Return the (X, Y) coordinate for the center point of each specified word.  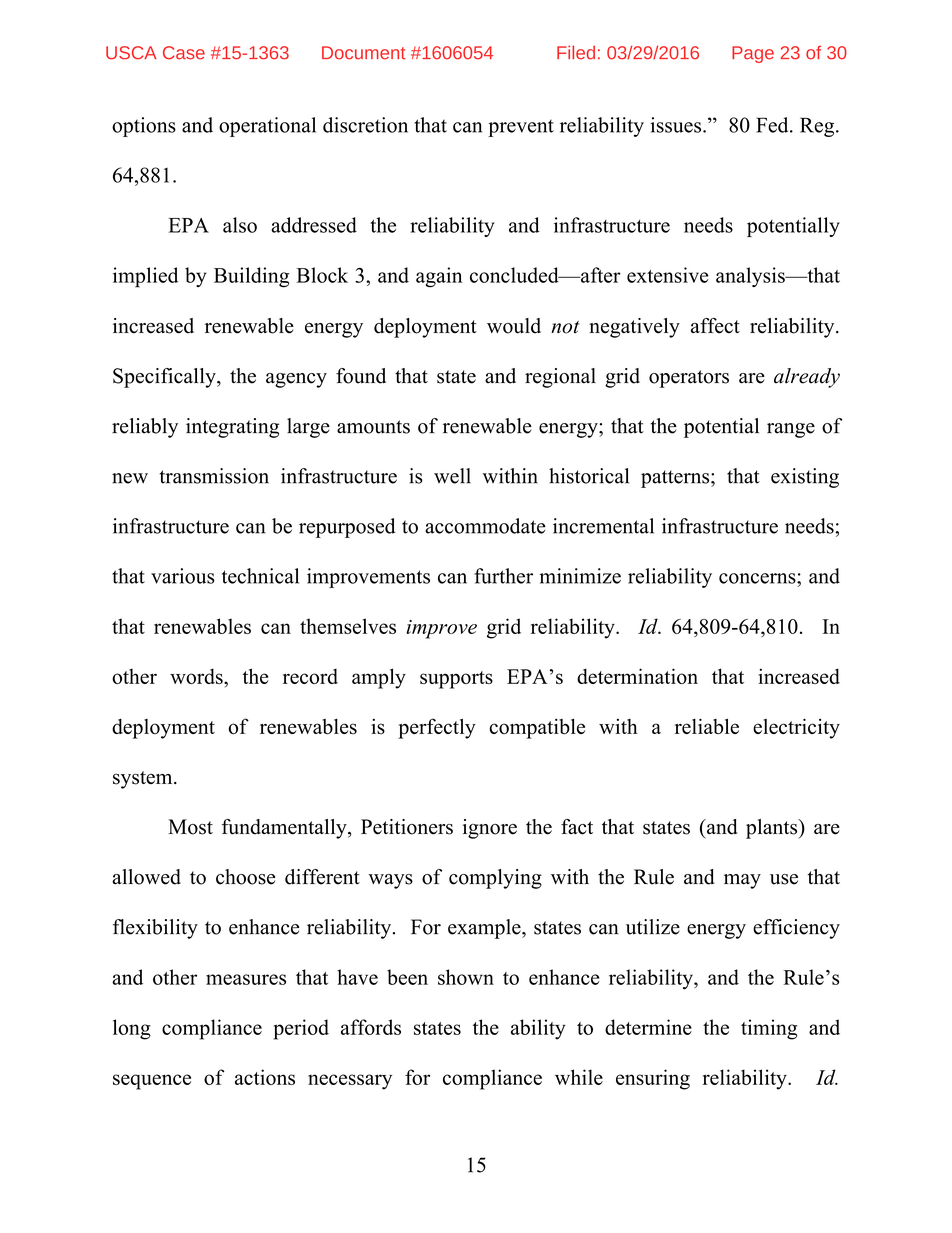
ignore (490, 829)
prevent (521, 128)
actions (265, 1077)
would (514, 326)
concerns (758, 578)
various (183, 576)
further (503, 576)
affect (715, 326)
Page (753, 54)
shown (466, 977)
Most (190, 827)
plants (773, 829)
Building (251, 277)
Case (184, 53)
